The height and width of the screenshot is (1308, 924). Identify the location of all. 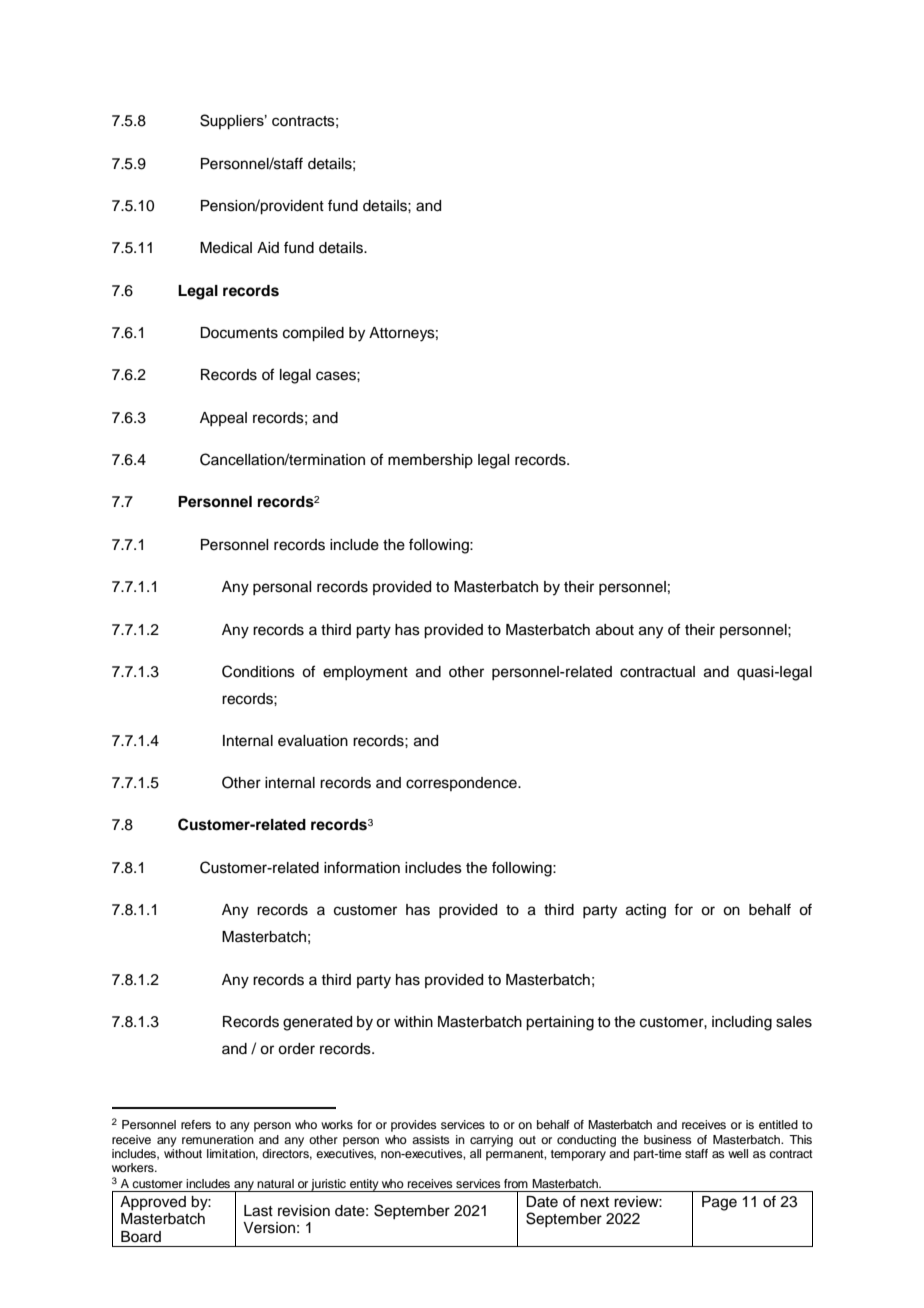
(475, 1153).
